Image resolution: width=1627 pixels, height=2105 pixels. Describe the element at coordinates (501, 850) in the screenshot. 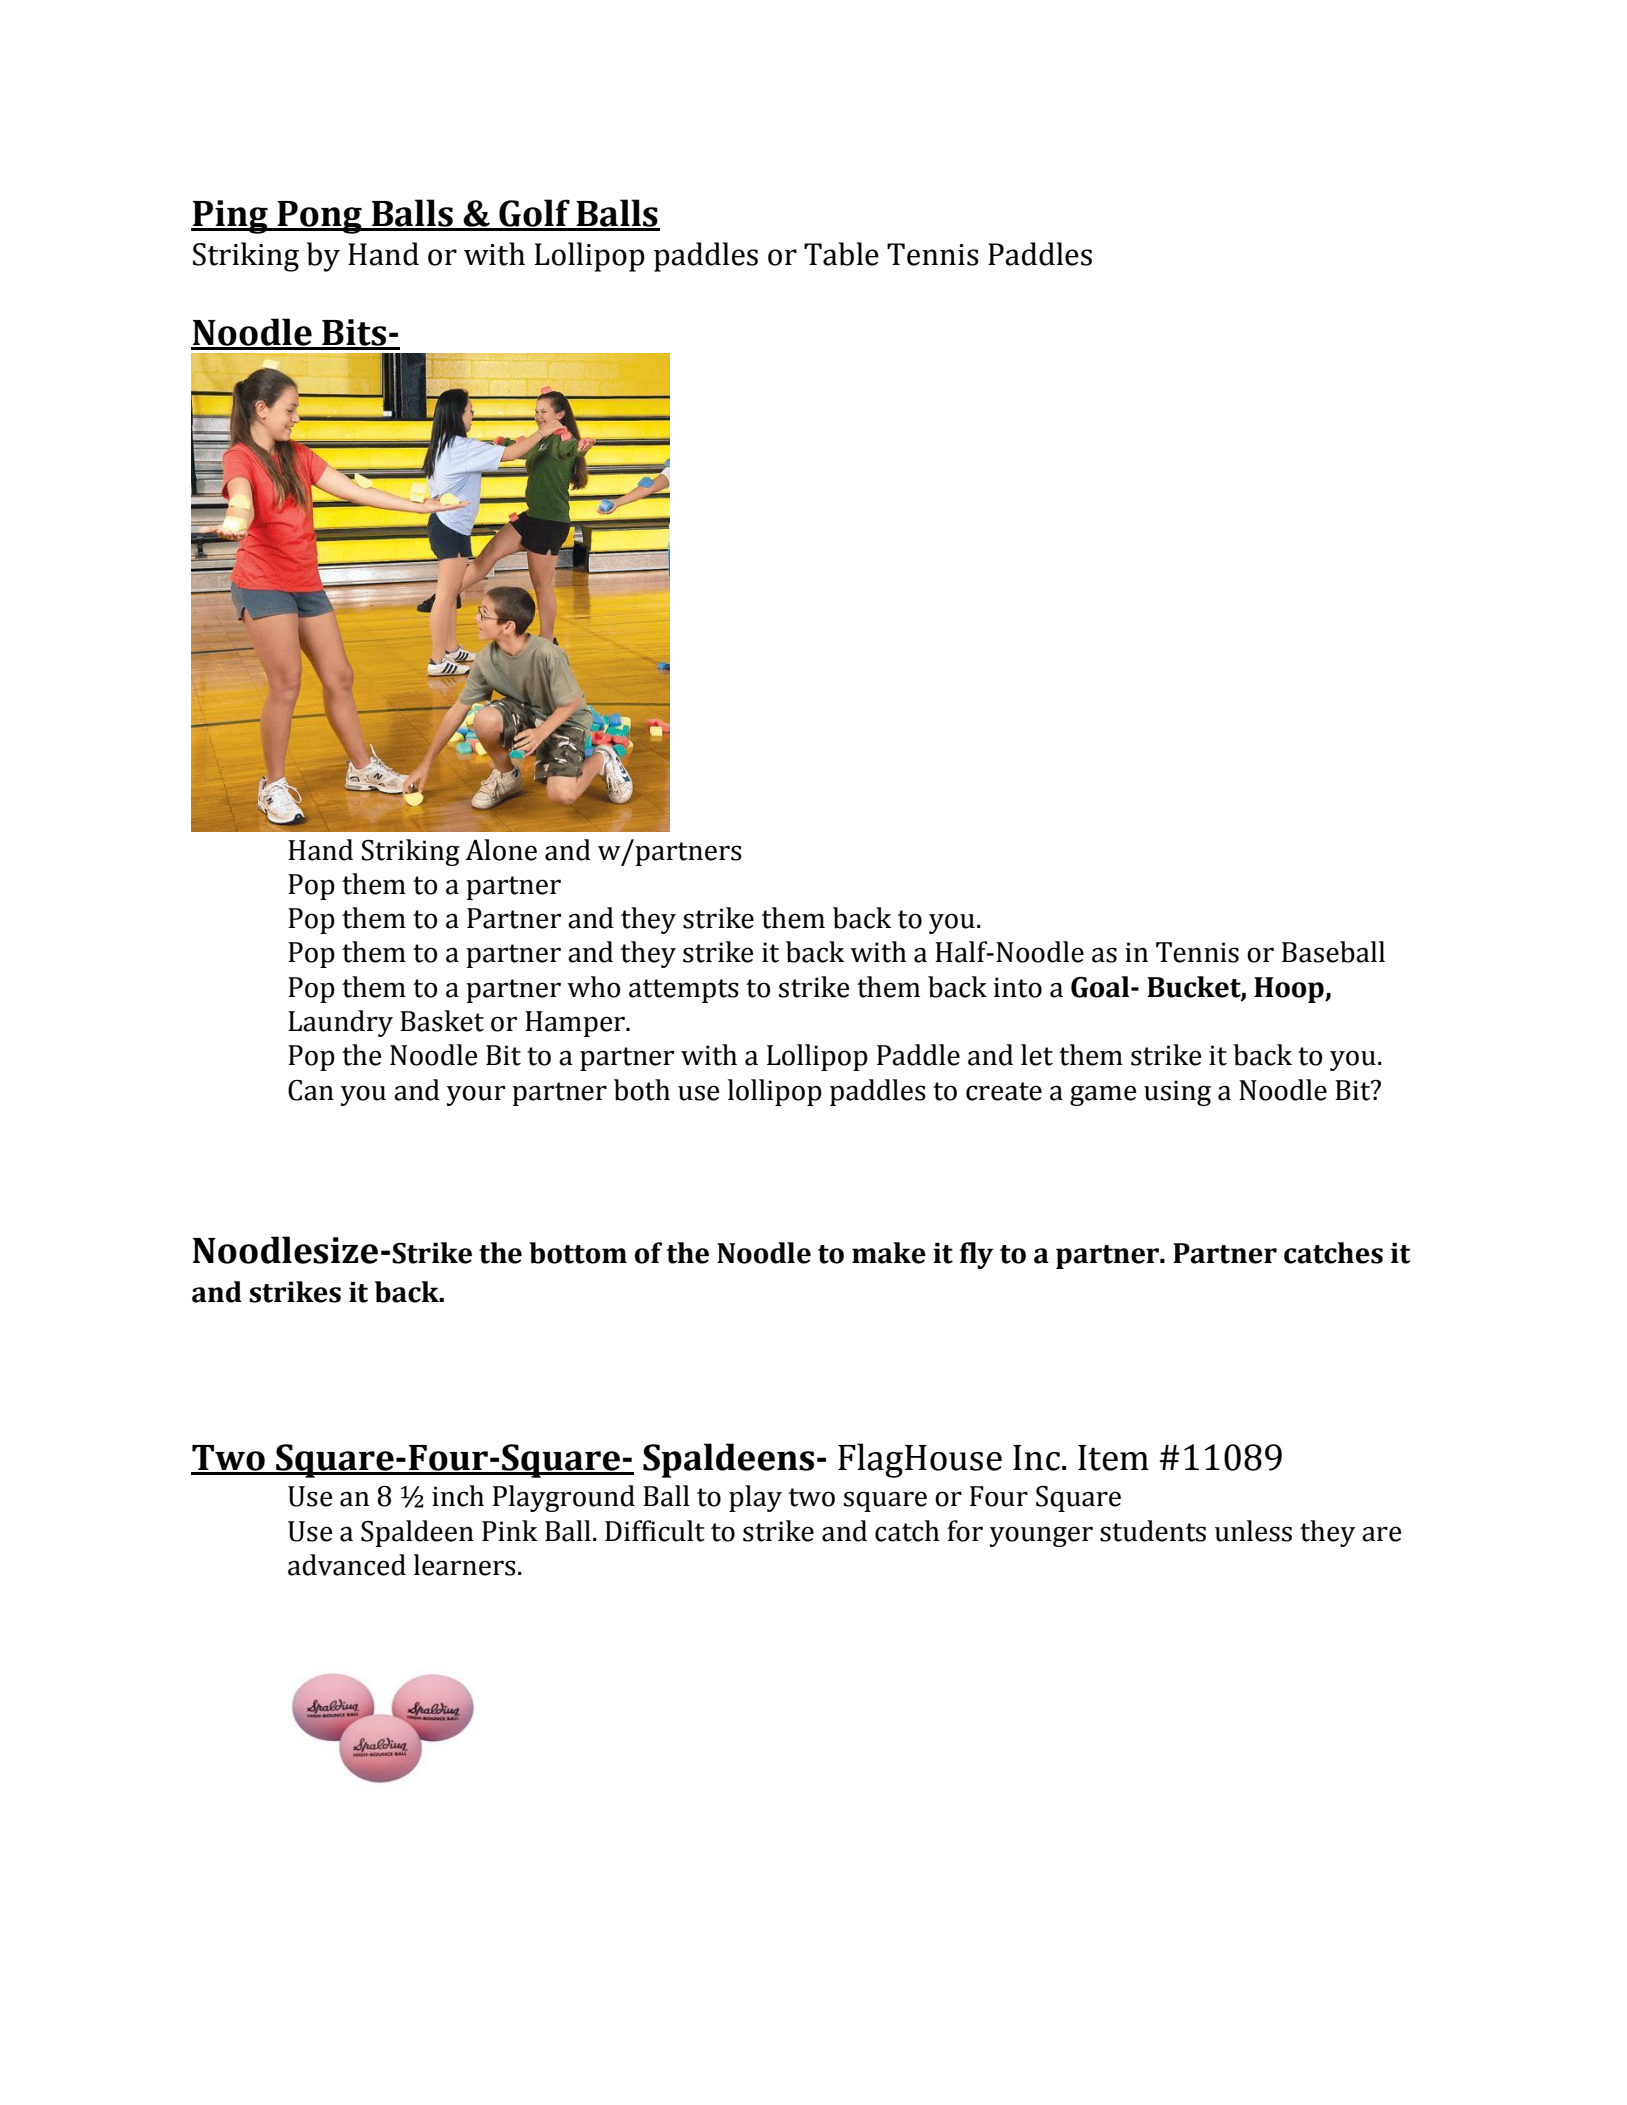

I see `Alone` at that location.
